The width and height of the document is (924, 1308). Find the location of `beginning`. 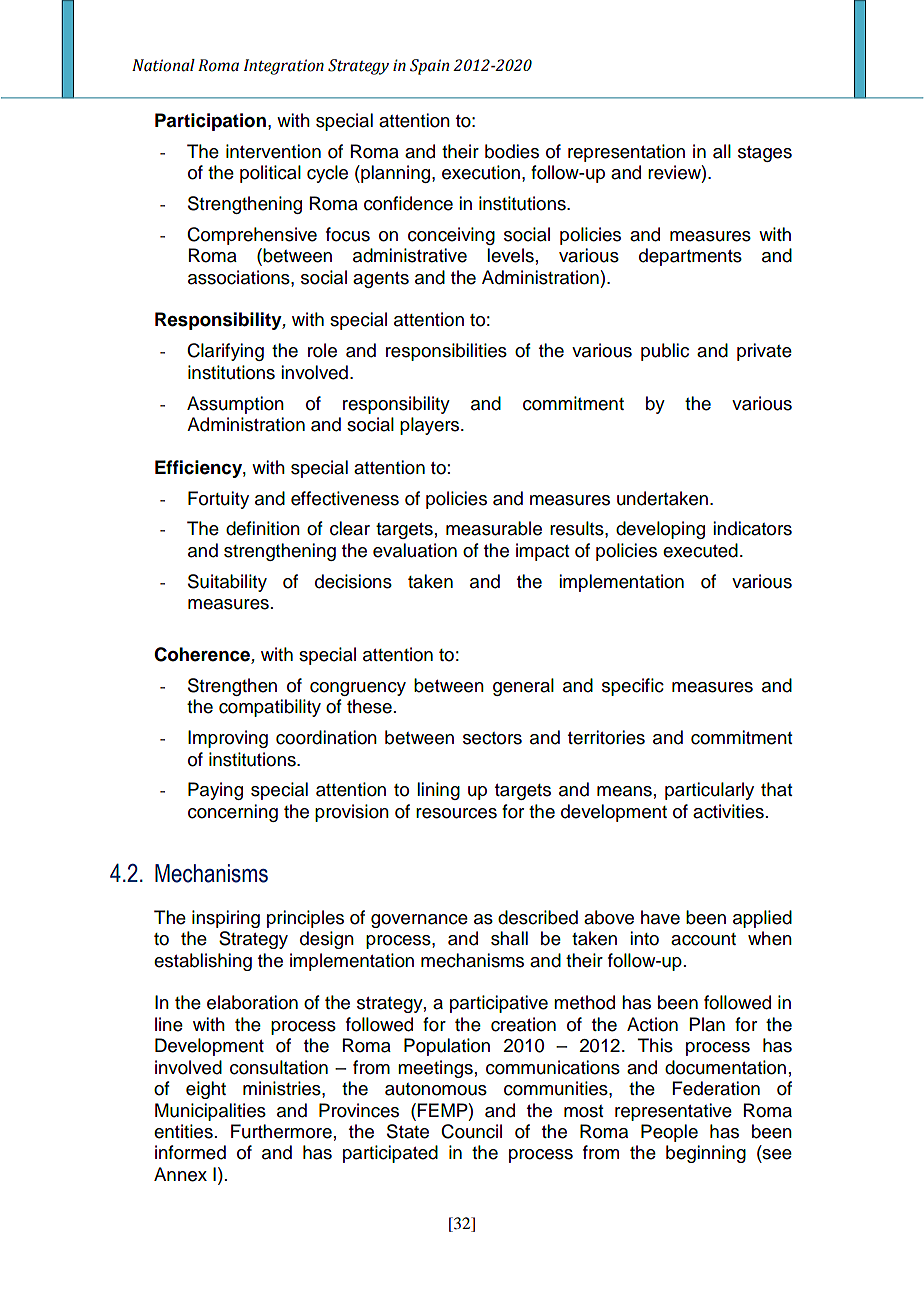

beginning is located at coordinates (706, 1154).
